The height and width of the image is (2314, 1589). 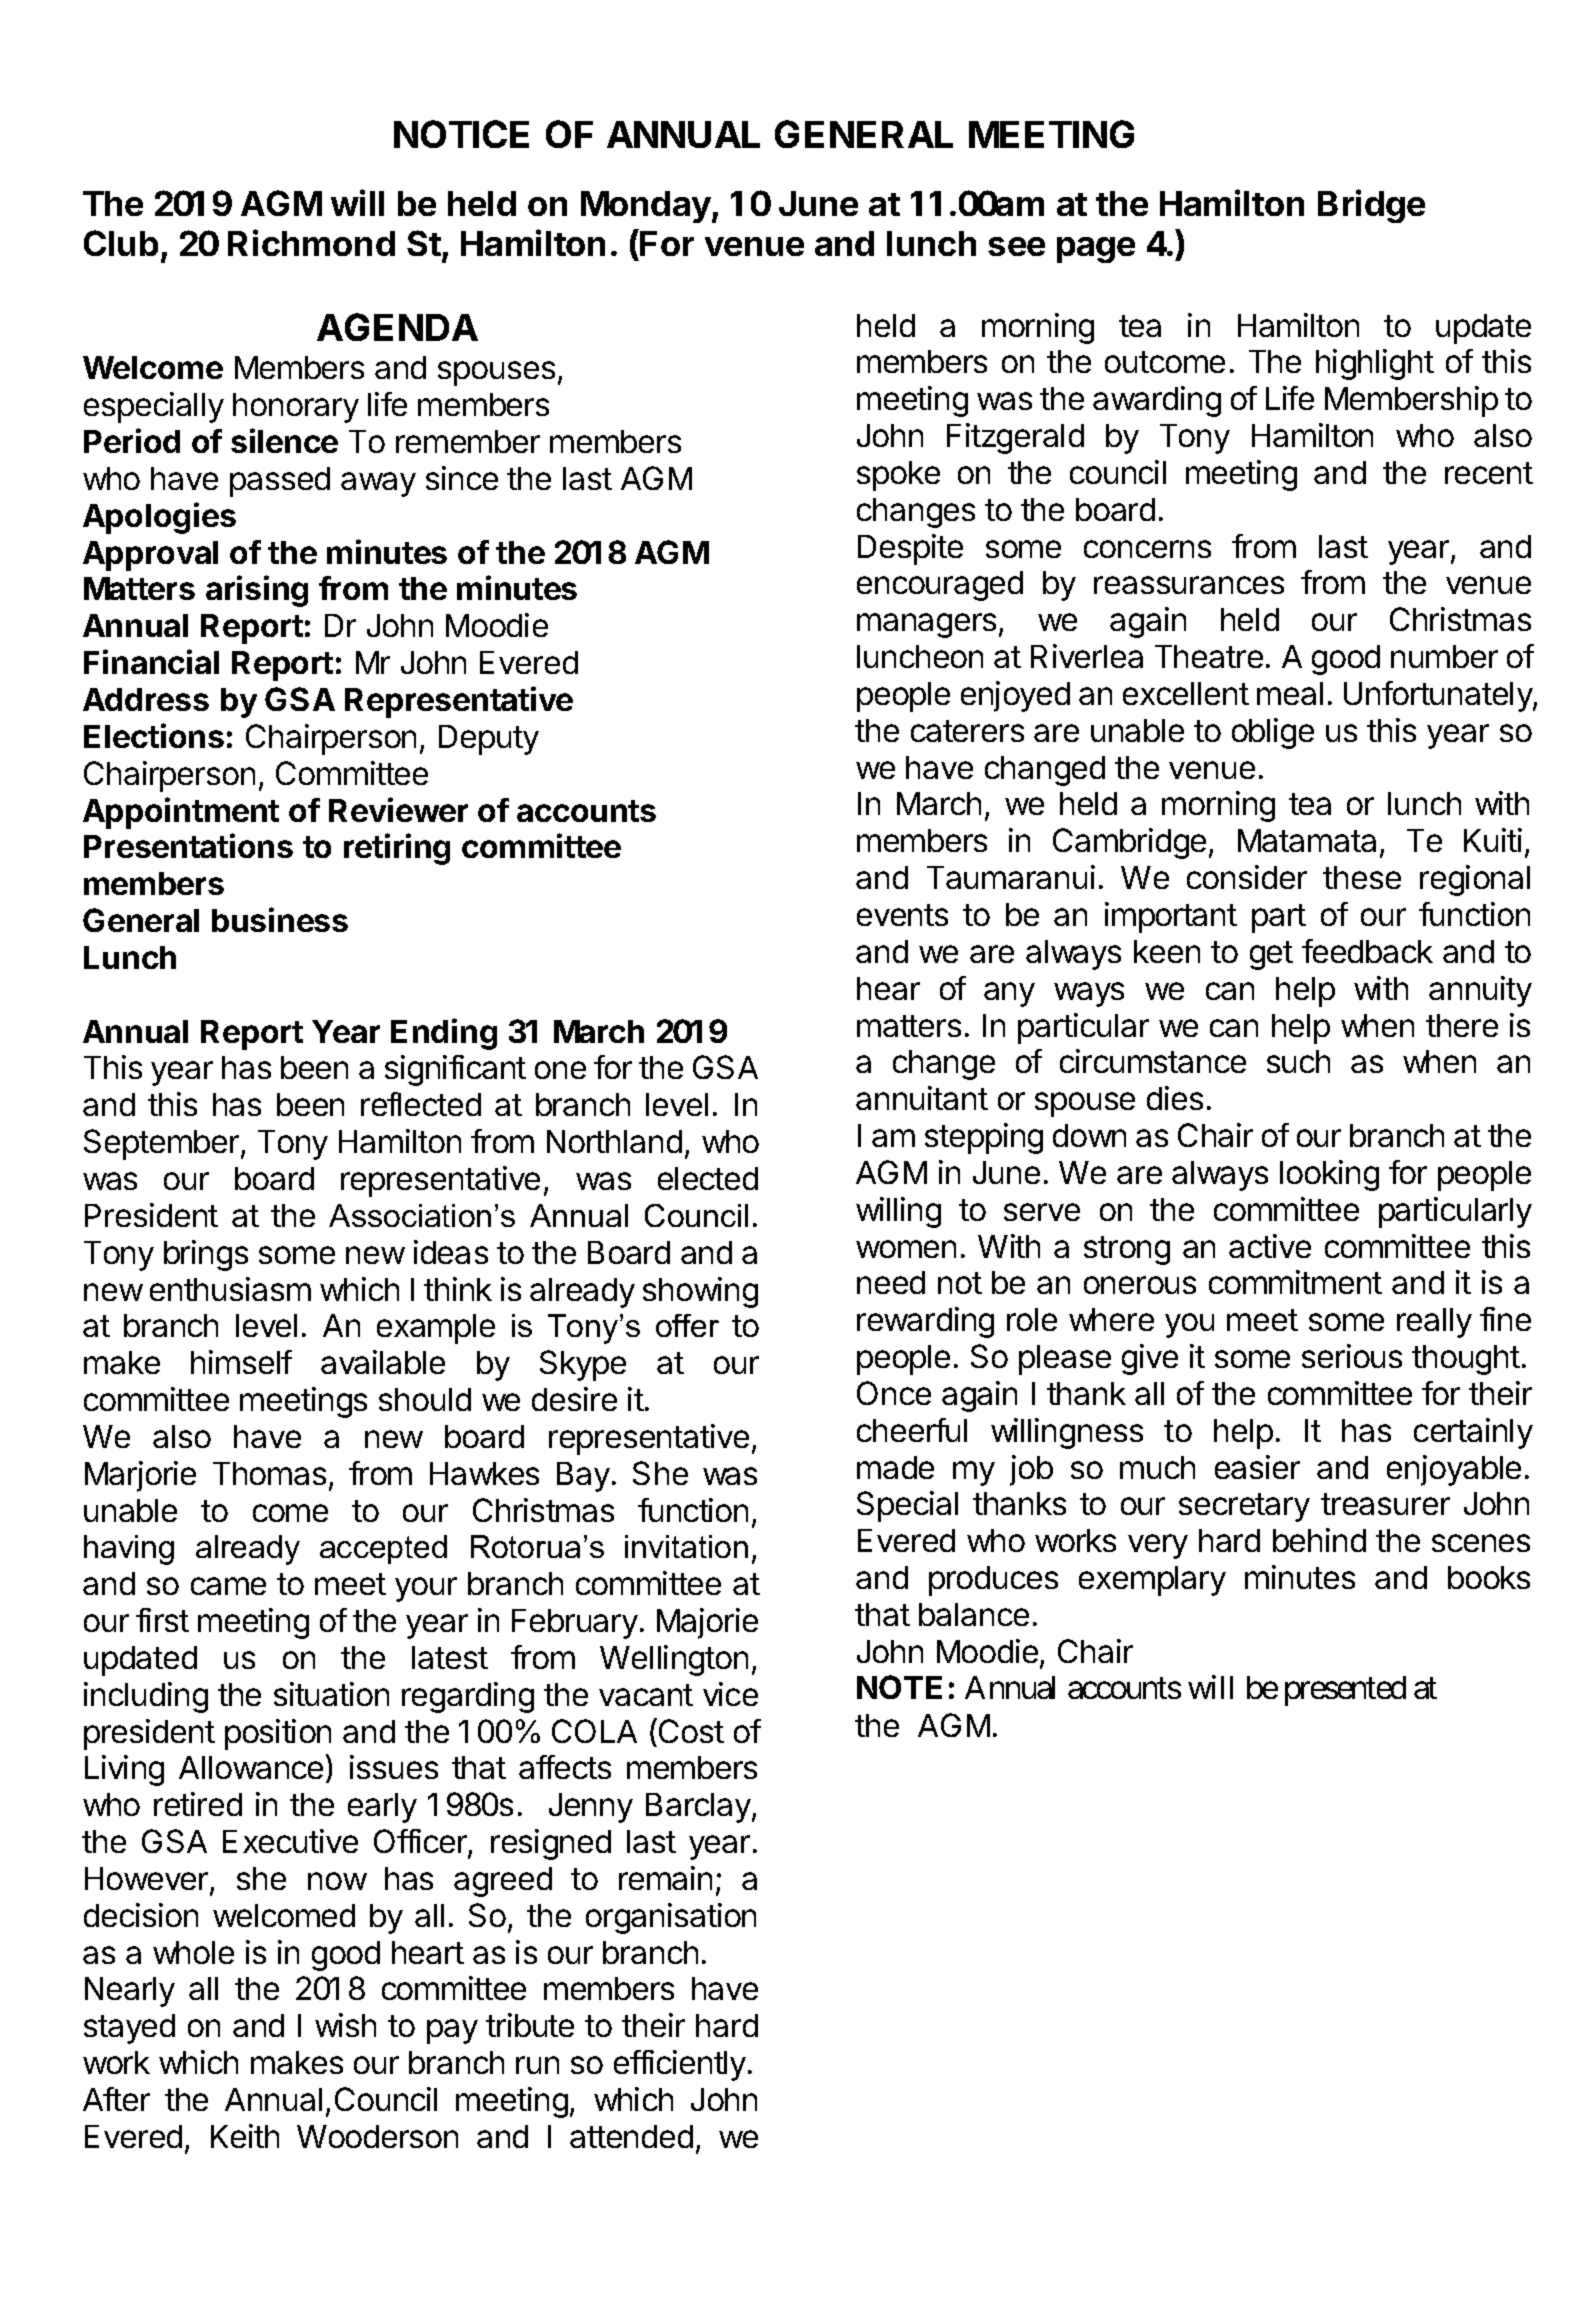 What do you see at coordinates (1362, 877) in the image?
I see `these` at bounding box center [1362, 877].
